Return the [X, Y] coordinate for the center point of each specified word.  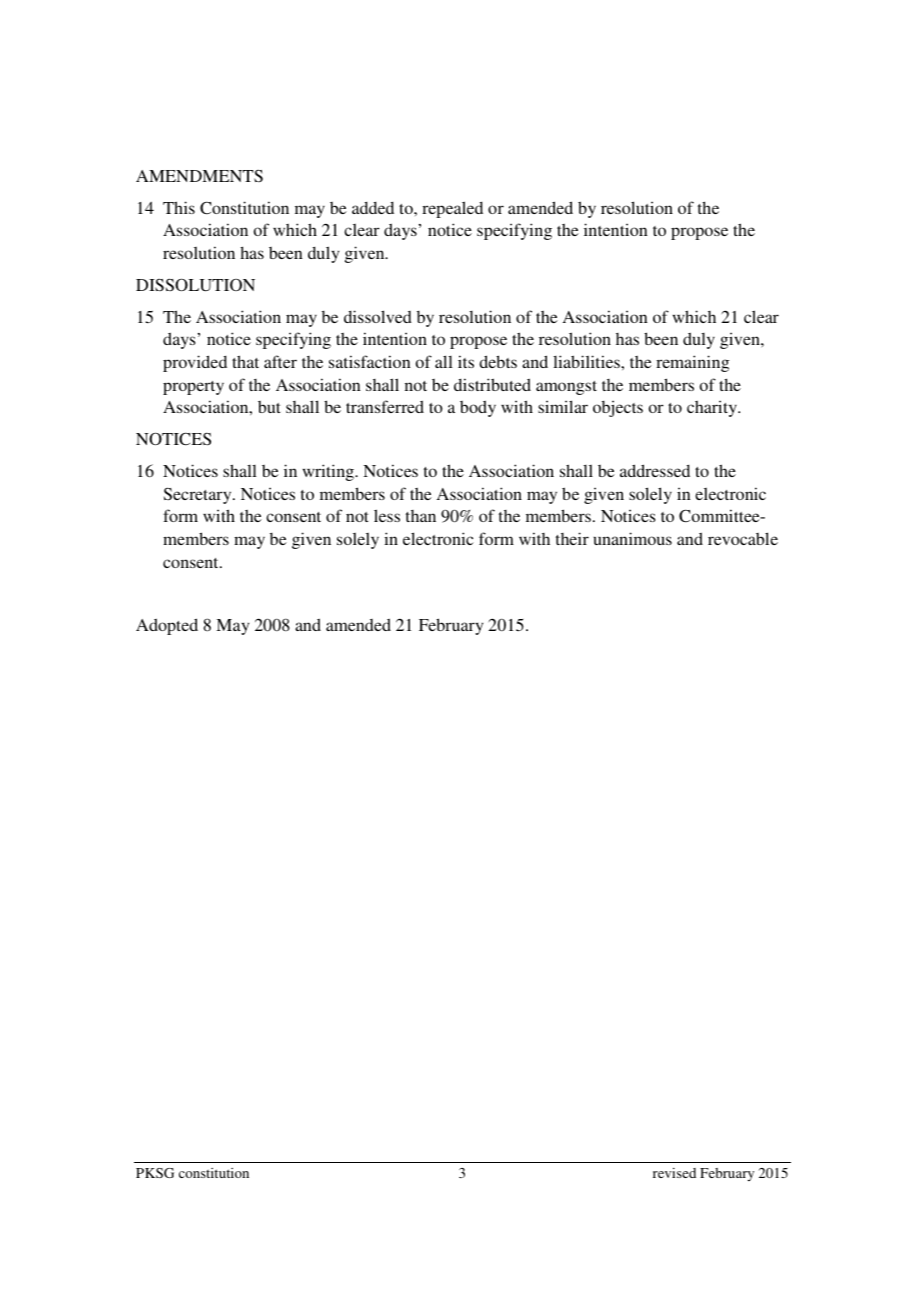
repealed [452, 209]
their [572, 538]
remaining [692, 363]
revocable [743, 538]
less [387, 515]
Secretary [199, 495]
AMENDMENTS [199, 176]
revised [674, 1173]
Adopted [167, 626]
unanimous [633, 538]
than [421, 516]
